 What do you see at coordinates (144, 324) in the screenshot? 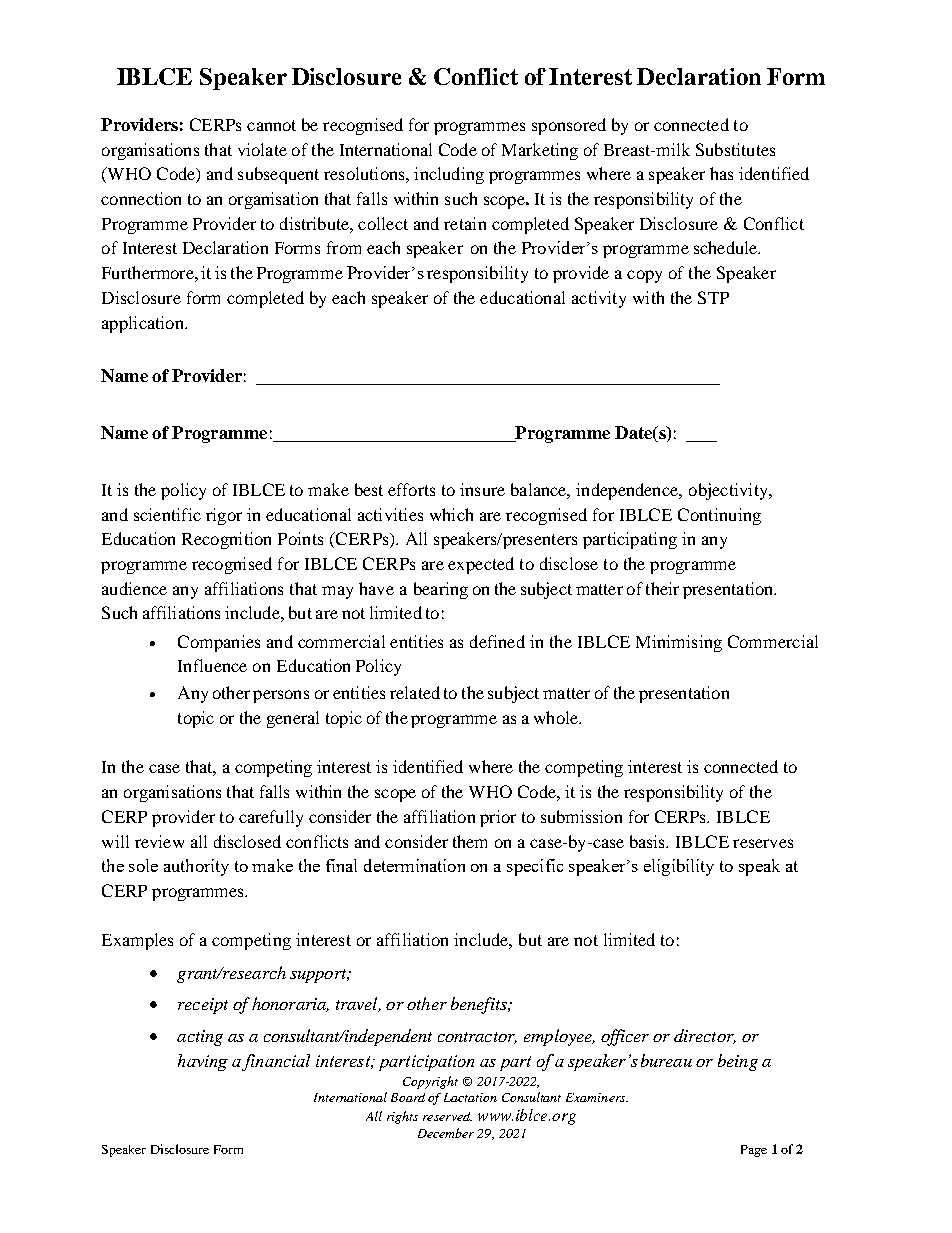
I see `application` at bounding box center [144, 324].
